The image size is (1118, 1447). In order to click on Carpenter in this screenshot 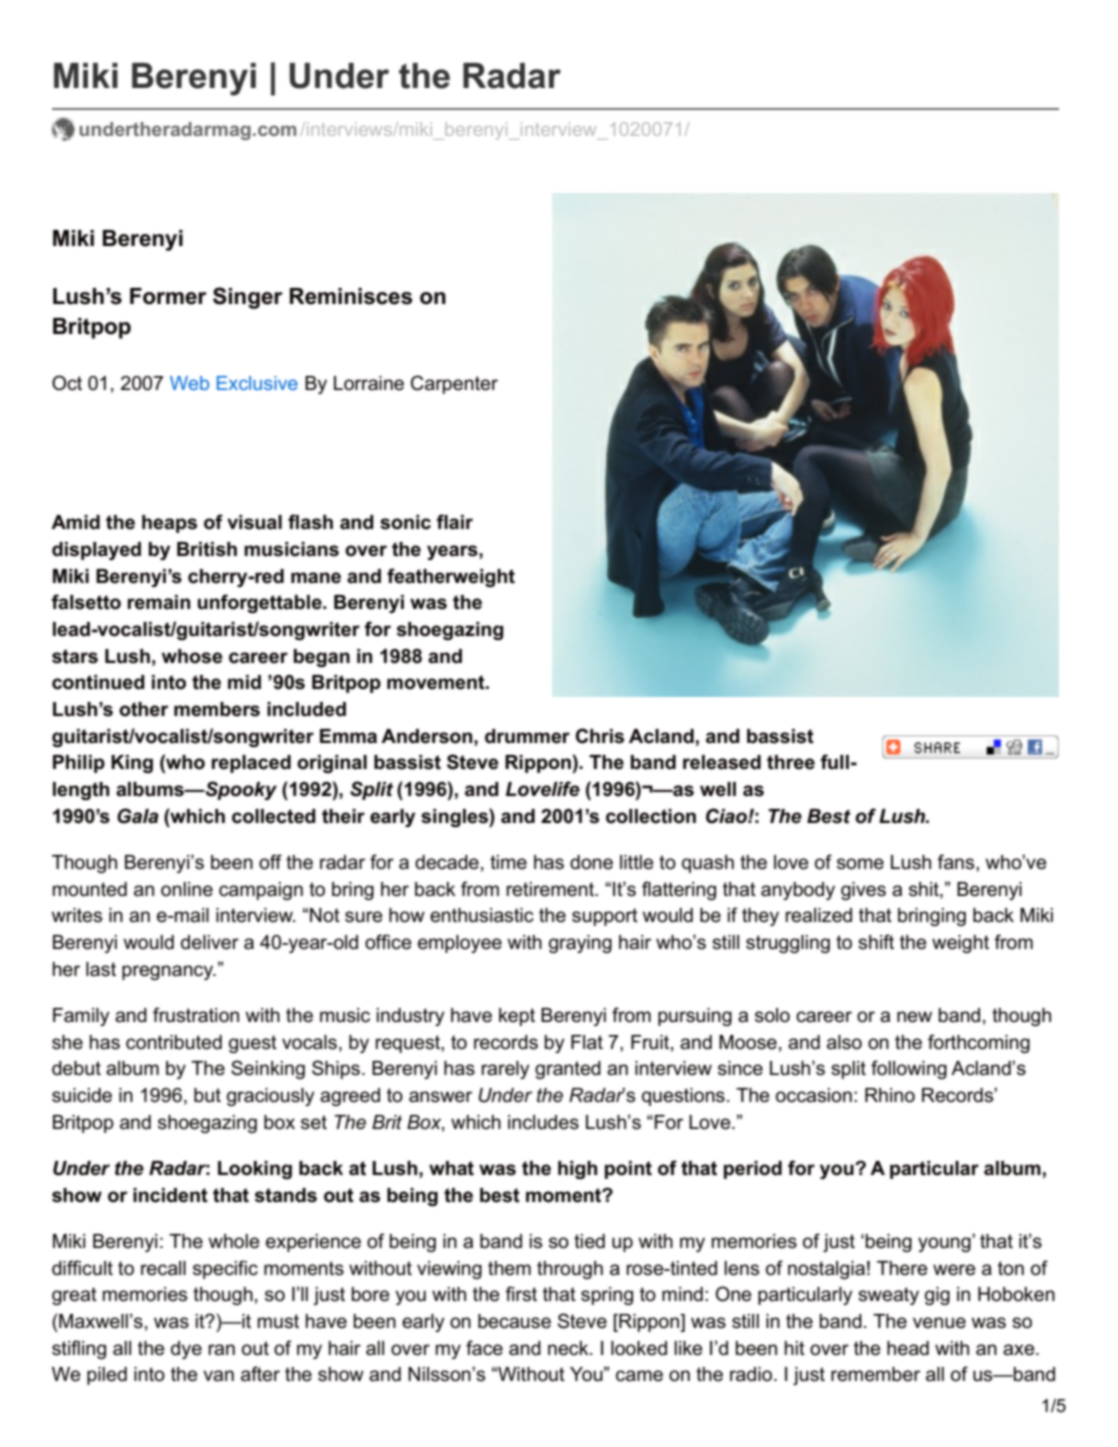, I will do `click(454, 384)`.
